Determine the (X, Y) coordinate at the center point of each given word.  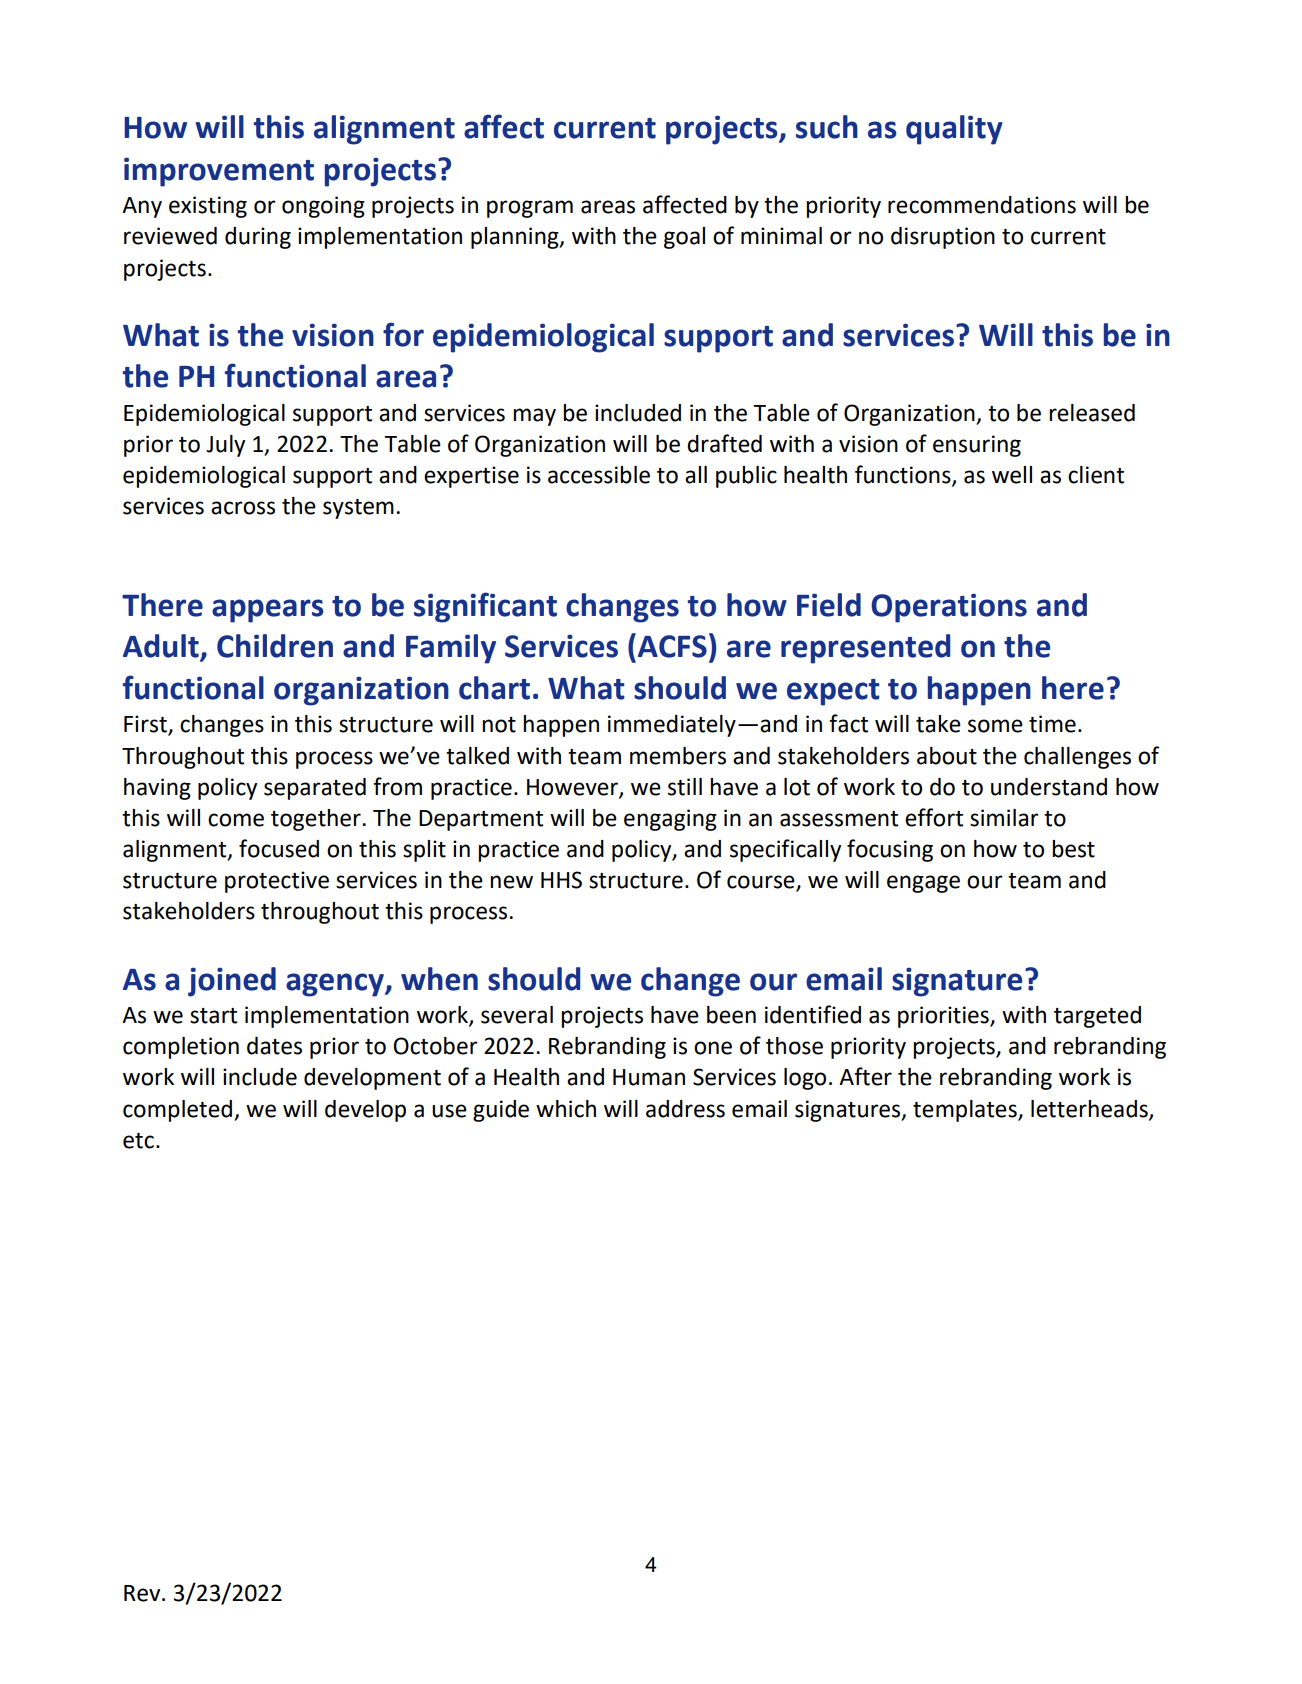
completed (179, 1111)
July (225, 446)
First (146, 725)
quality (954, 130)
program (530, 209)
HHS (561, 880)
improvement (219, 172)
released (1092, 413)
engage (923, 884)
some (995, 726)
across (243, 508)
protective (277, 882)
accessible (599, 475)
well (1012, 475)
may (534, 417)
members (678, 756)
